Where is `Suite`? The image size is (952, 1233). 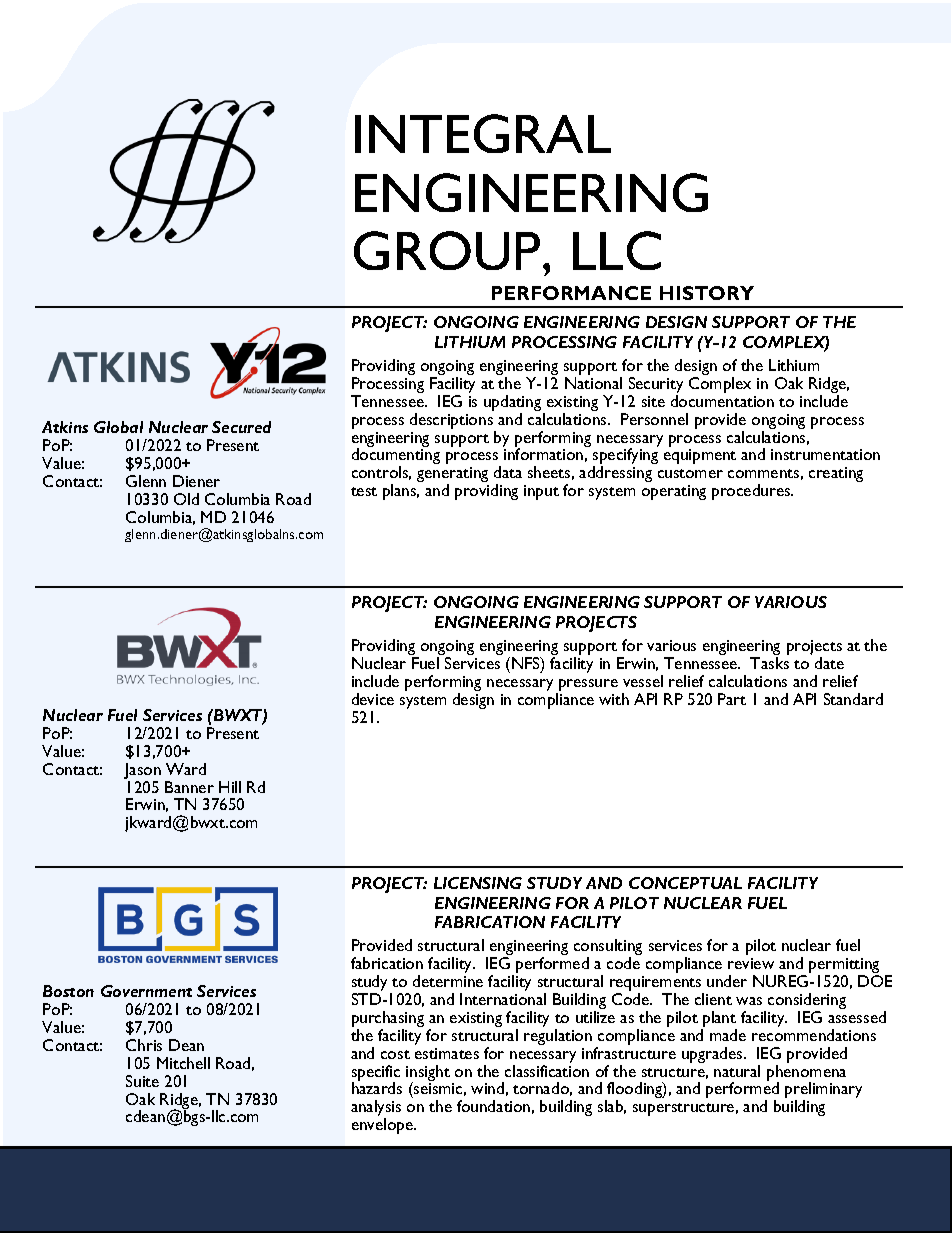
Suite is located at coordinates (142, 1081).
